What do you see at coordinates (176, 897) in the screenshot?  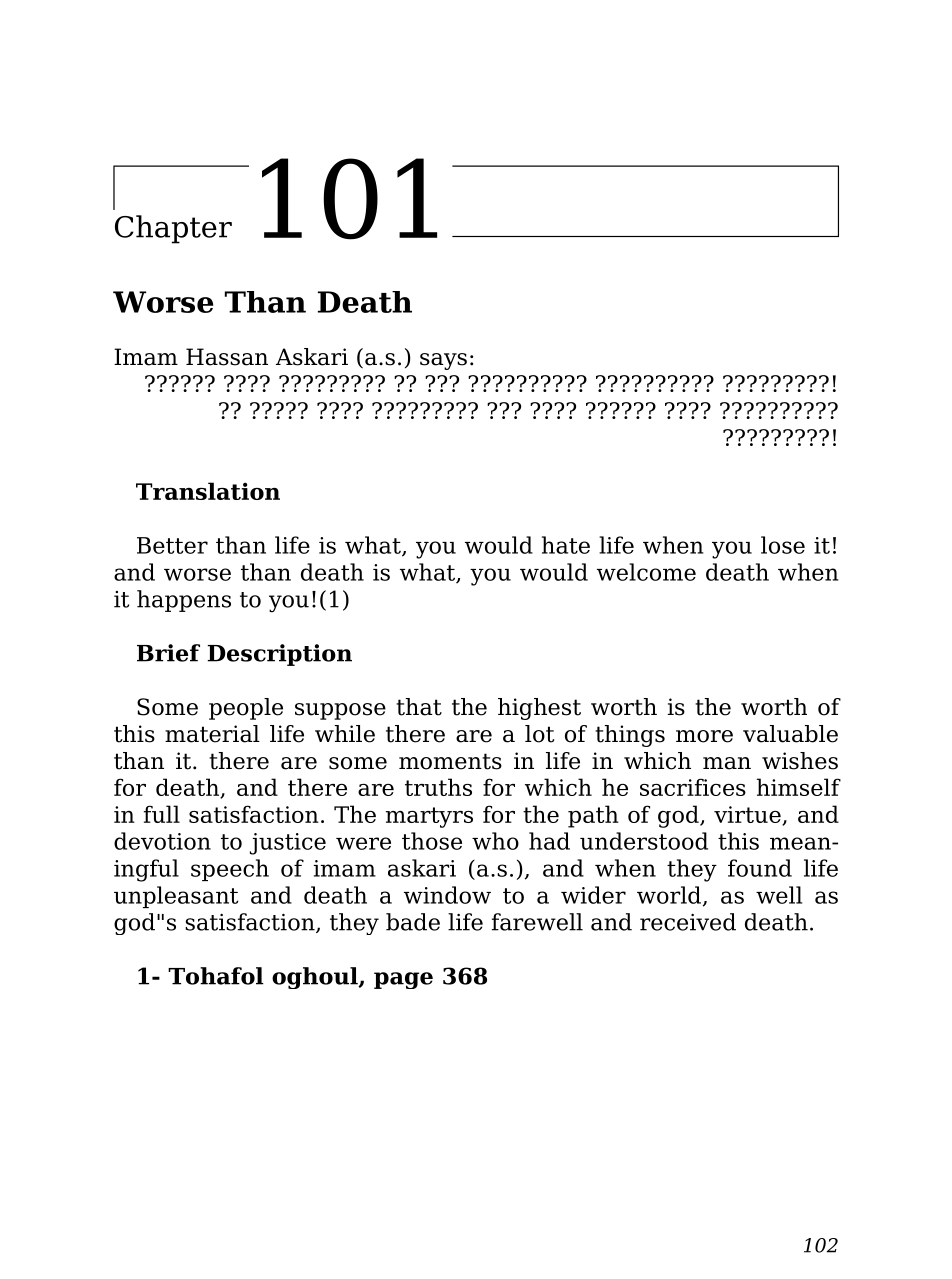 I see `unpleasant` at bounding box center [176, 897].
